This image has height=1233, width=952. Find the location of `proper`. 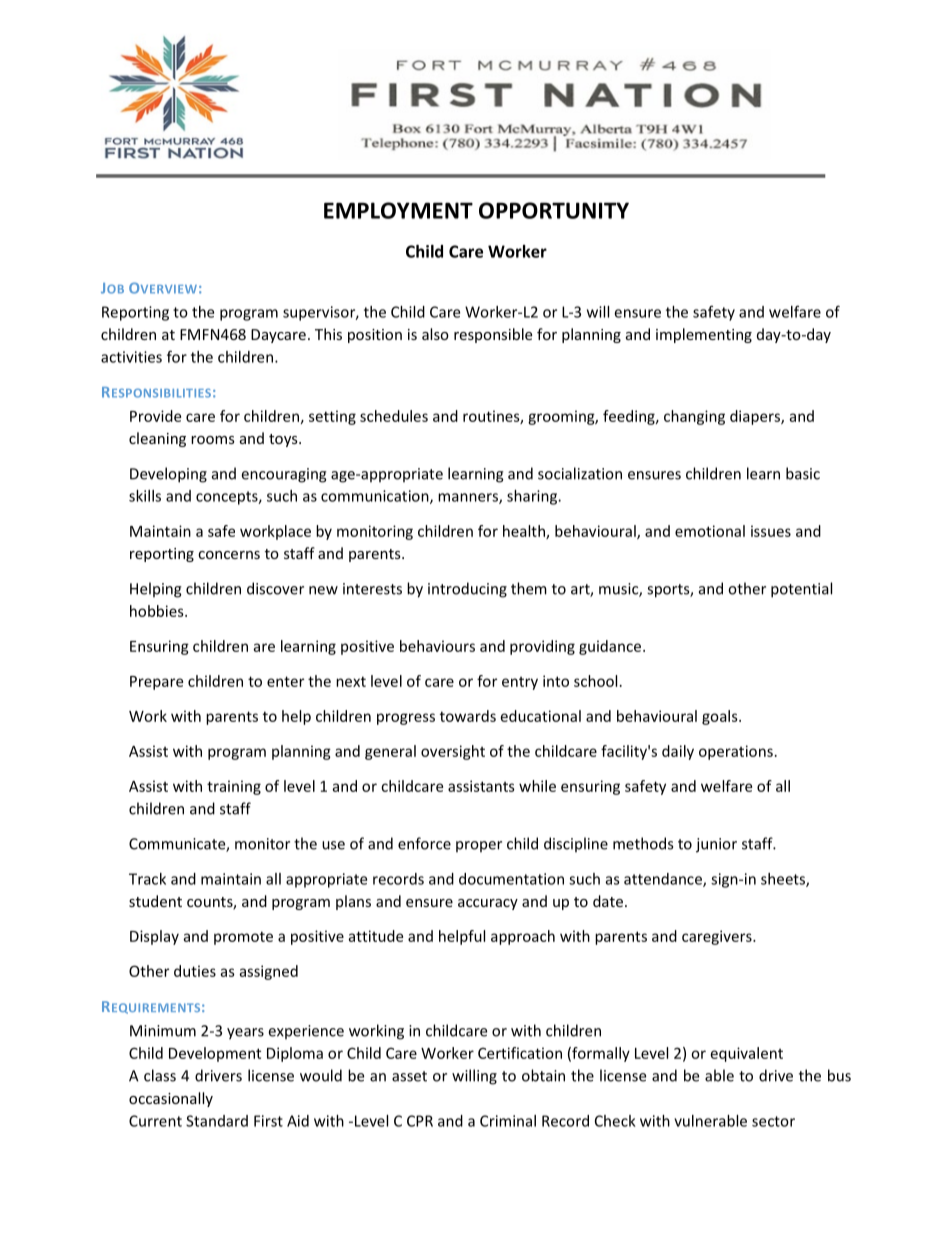

proper is located at coordinates (479, 847).
